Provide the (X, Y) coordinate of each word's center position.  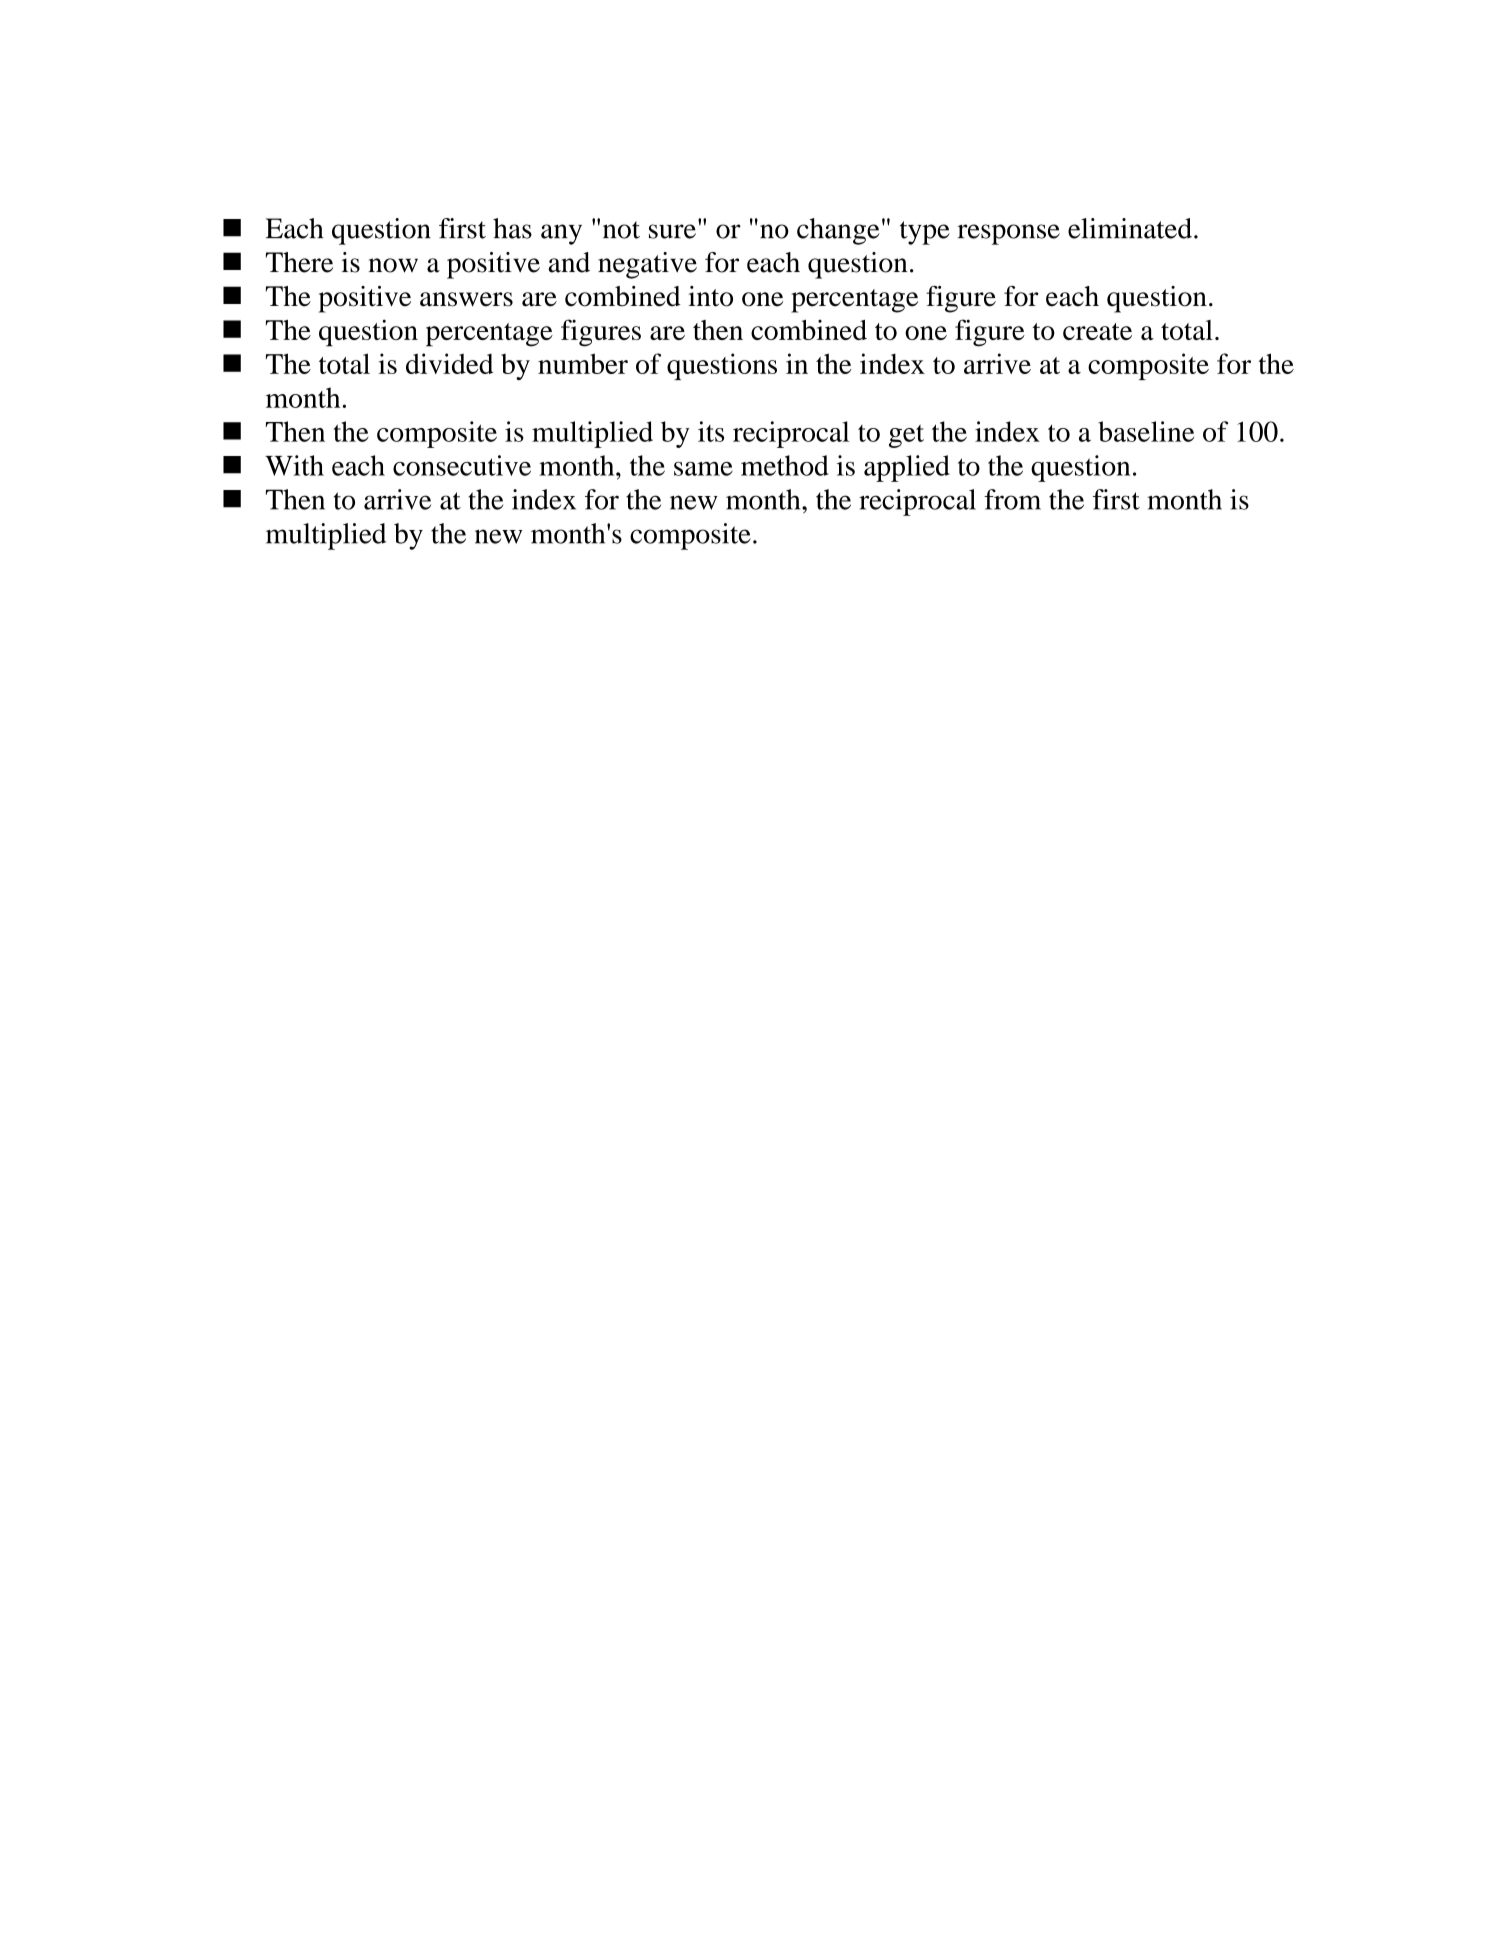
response (1008, 234)
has (512, 228)
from (1012, 499)
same (703, 469)
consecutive (462, 465)
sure (672, 231)
